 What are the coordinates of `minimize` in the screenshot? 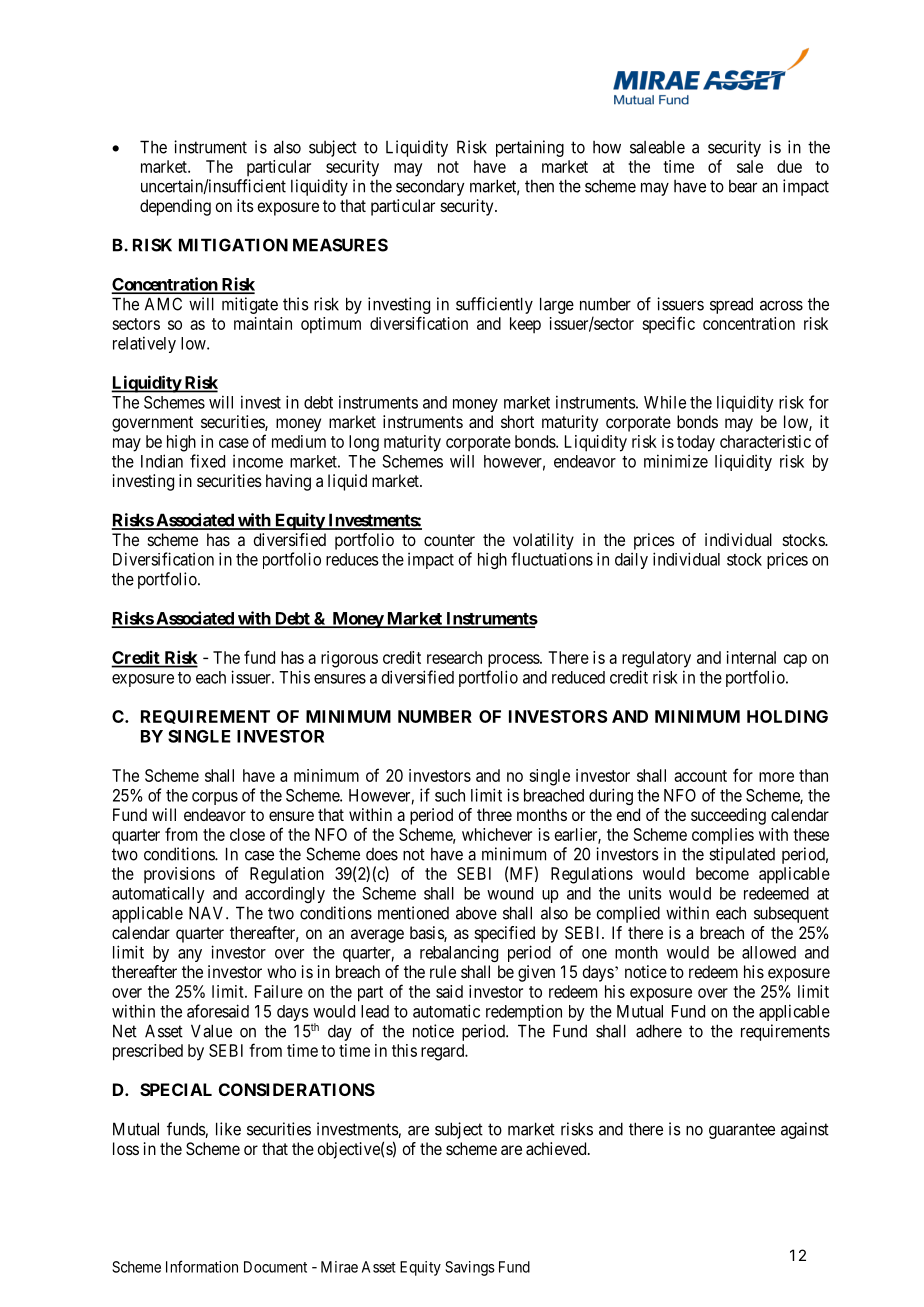 It's located at (676, 461).
